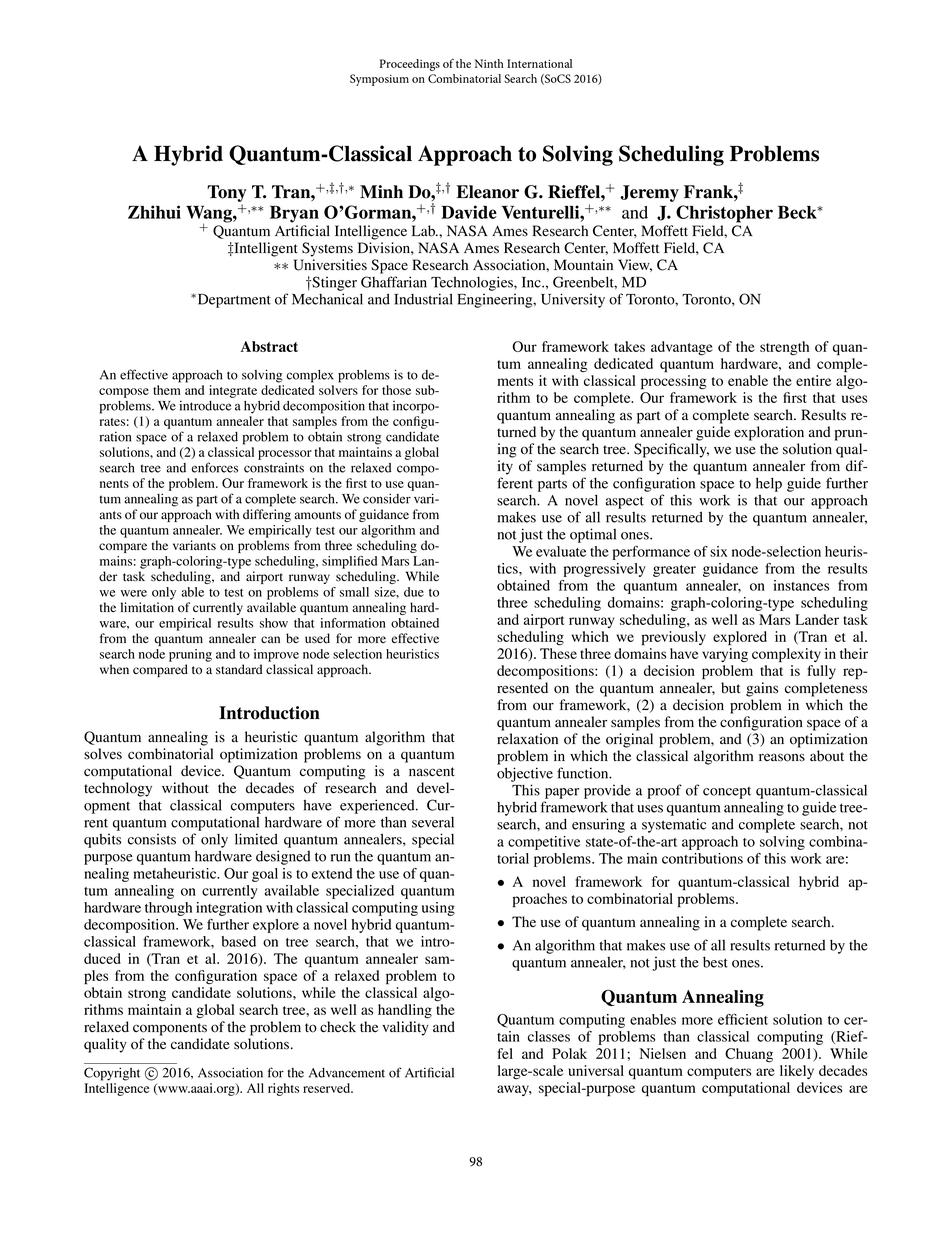 The height and width of the screenshot is (1233, 952). What do you see at coordinates (801, 585) in the screenshot?
I see `instances` at bounding box center [801, 585].
